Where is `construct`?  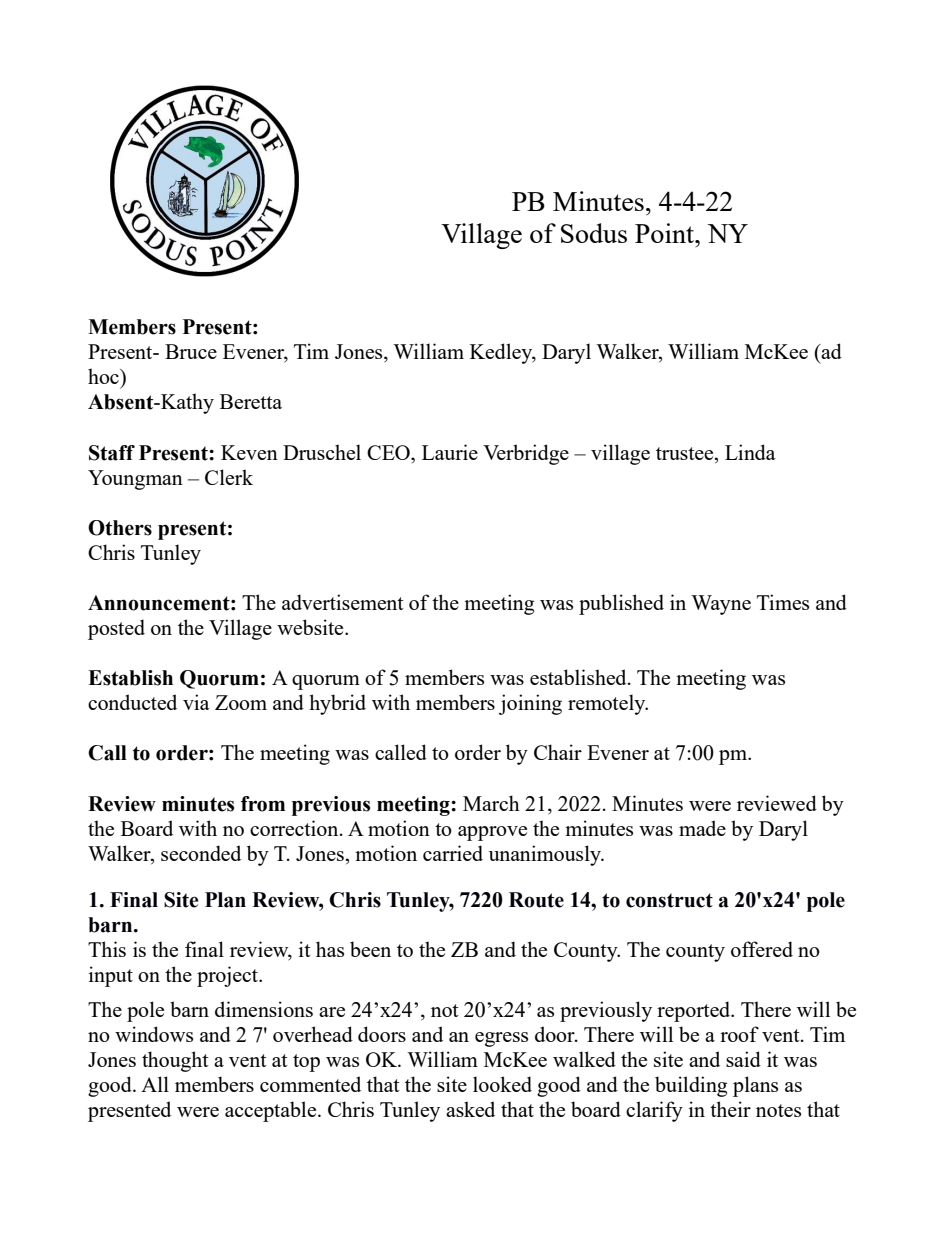 construct is located at coordinates (669, 900).
